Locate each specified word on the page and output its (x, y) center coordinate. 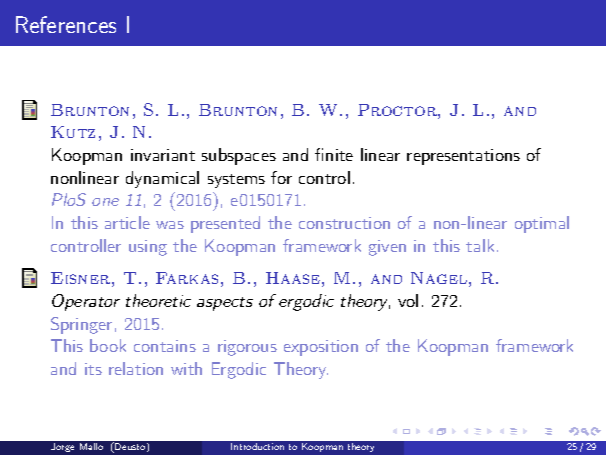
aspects (225, 304)
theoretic (158, 300)
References (66, 24)
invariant (163, 155)
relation (136, 368)
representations (463, 157)
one (105, 202)
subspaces (239, 156)
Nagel (439, 278)
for (281, 177)
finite (334, 154)
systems (236, 181)
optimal (542, 224)
